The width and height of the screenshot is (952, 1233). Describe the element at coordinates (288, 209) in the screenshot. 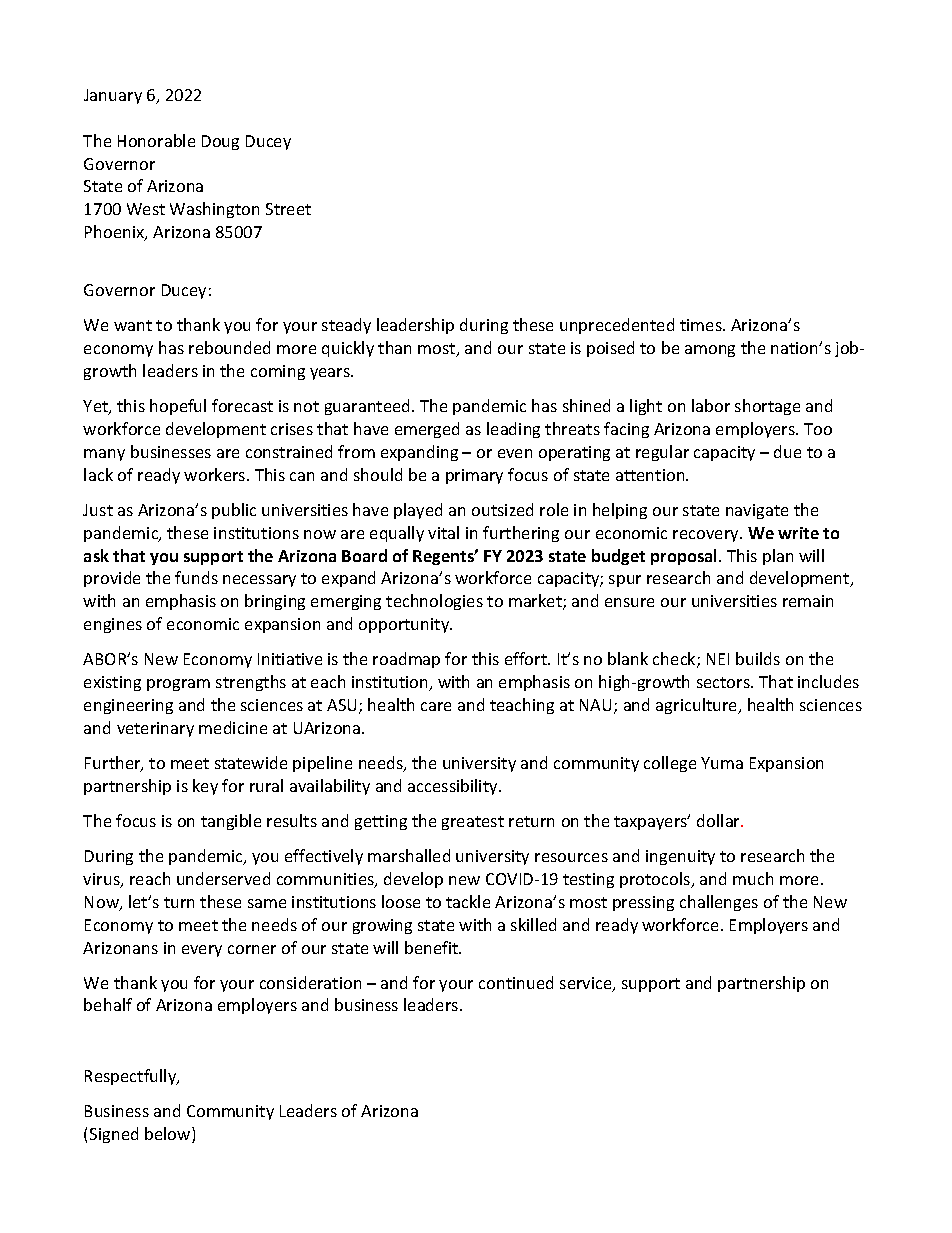

I see `Street` at that location.
